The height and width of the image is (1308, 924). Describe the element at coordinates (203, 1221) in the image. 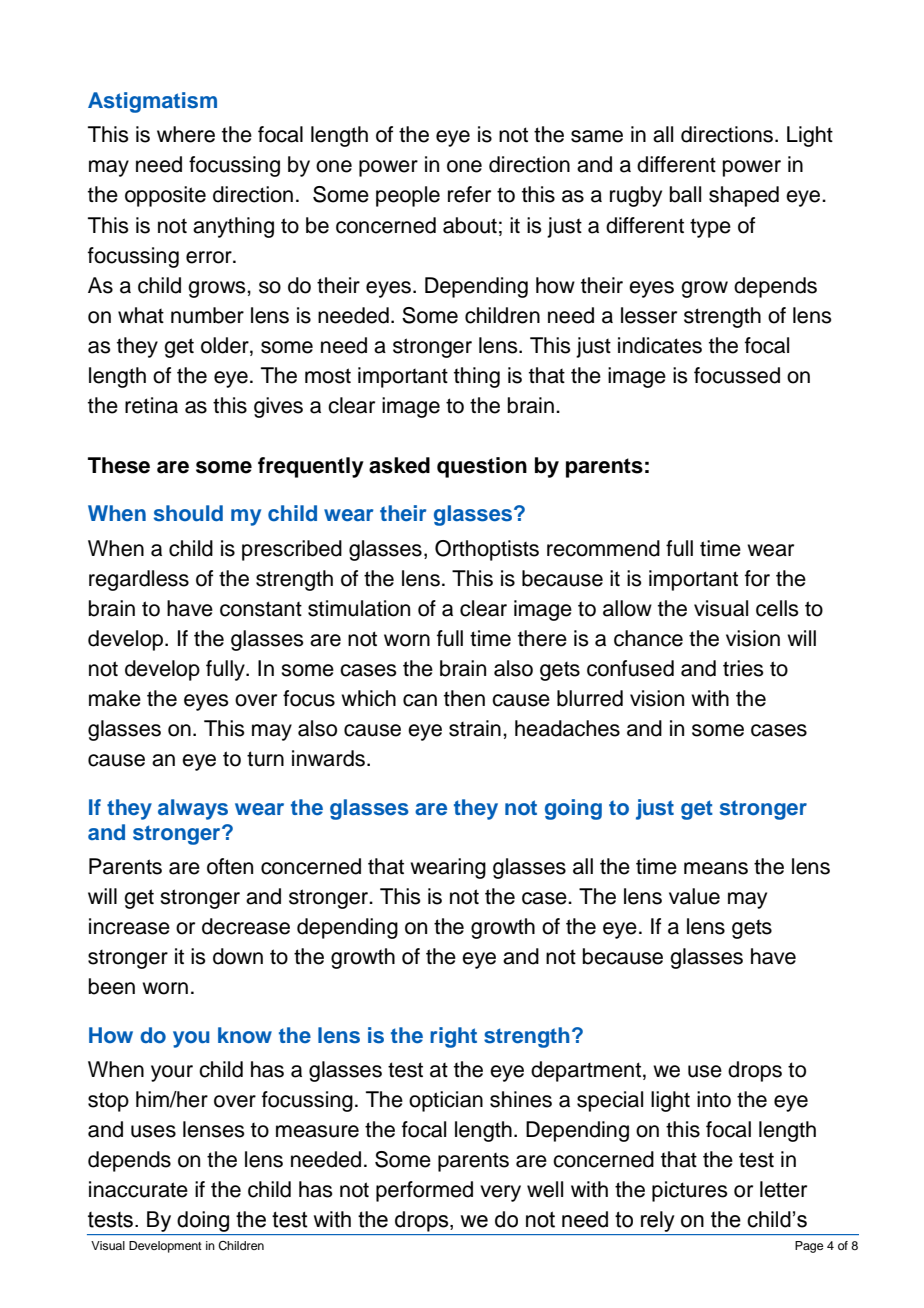

I see `doing` at that location.
